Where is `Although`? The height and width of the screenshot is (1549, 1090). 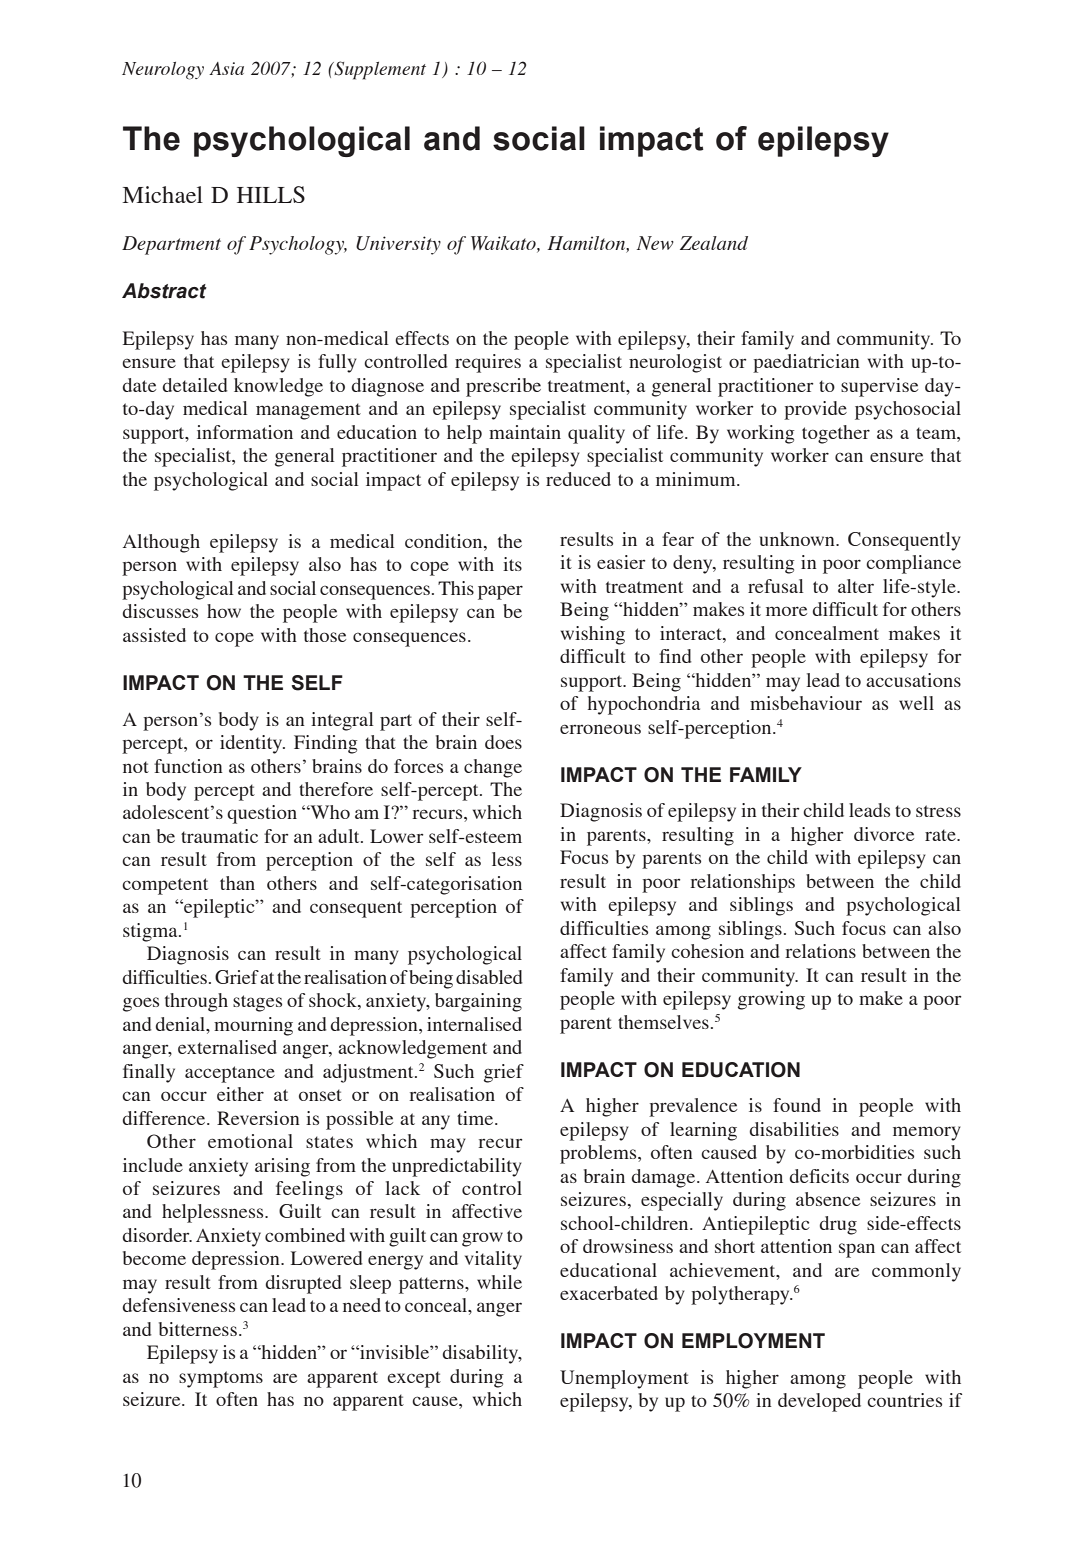
Although is located at coordinates (161, 543).
